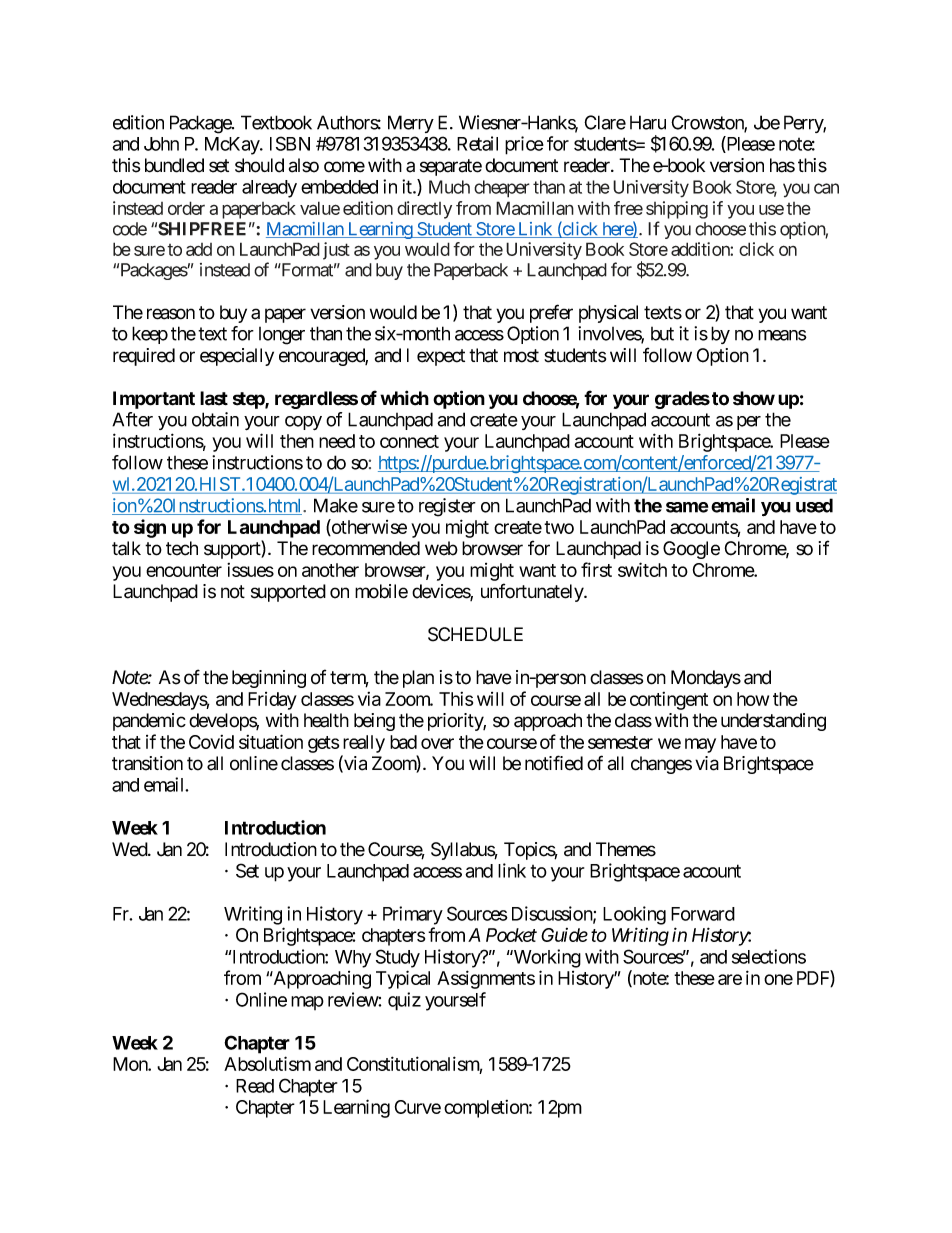  Describe the element at coordinates (211, 742) in the screenshot. I see `Covid` at that location.
